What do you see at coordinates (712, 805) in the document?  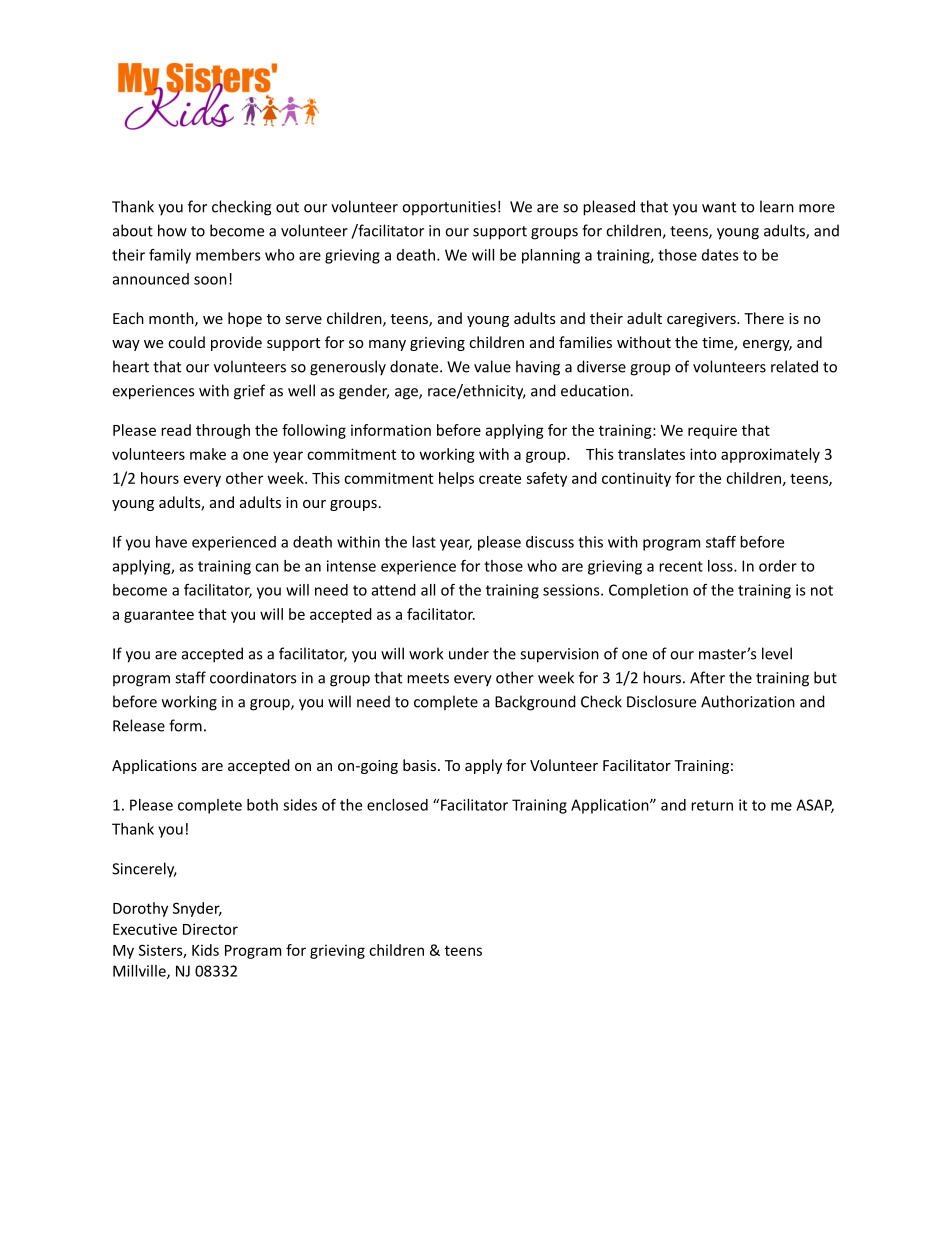 I see `return` at bounding box center [712, 805].
